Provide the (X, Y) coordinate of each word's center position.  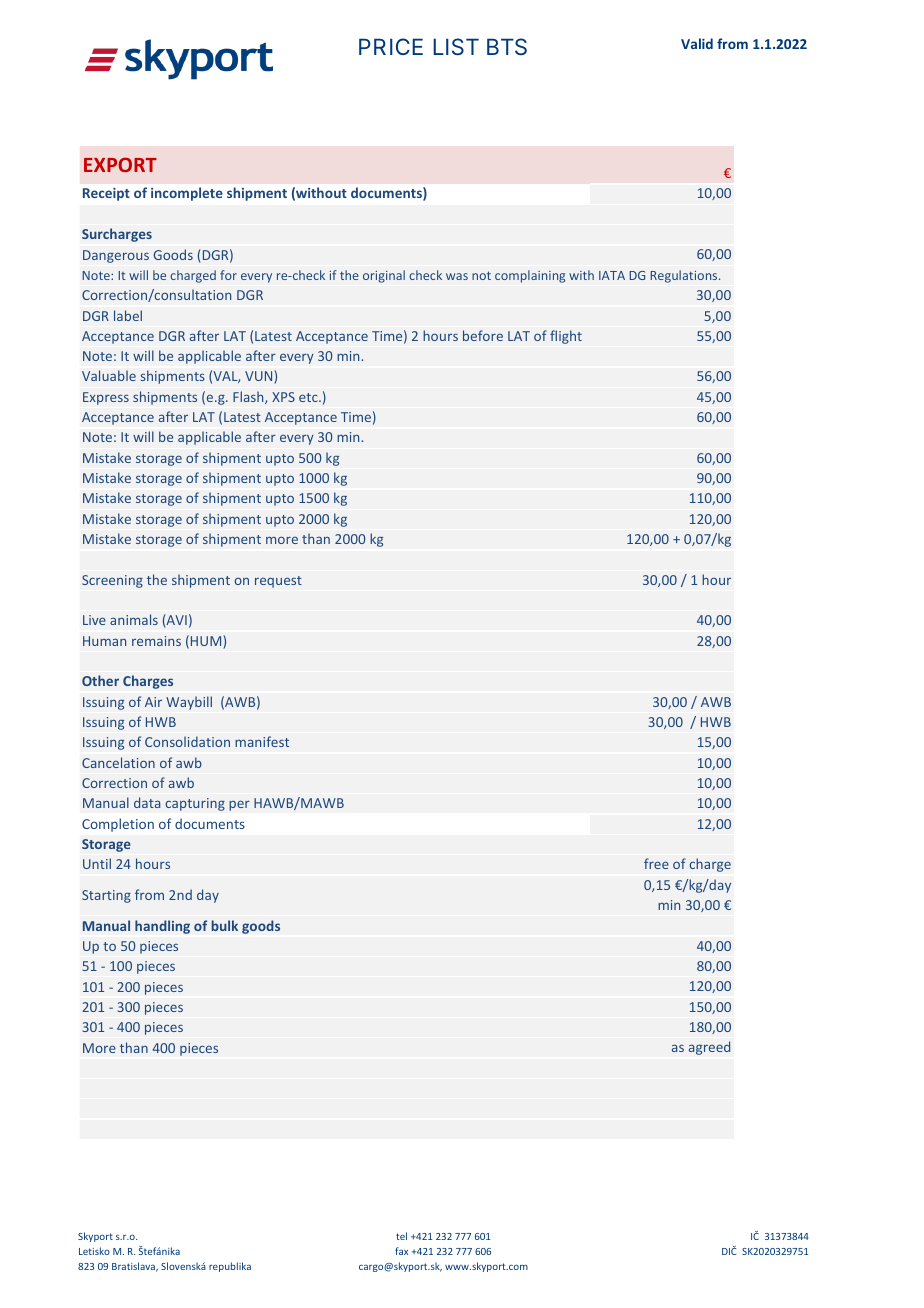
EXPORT (120, 164)
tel (401, 1236)
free (656, 863)
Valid (697, 43)
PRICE (391, 46)
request (278, 582)
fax (401, 1251)
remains (156, 641)
